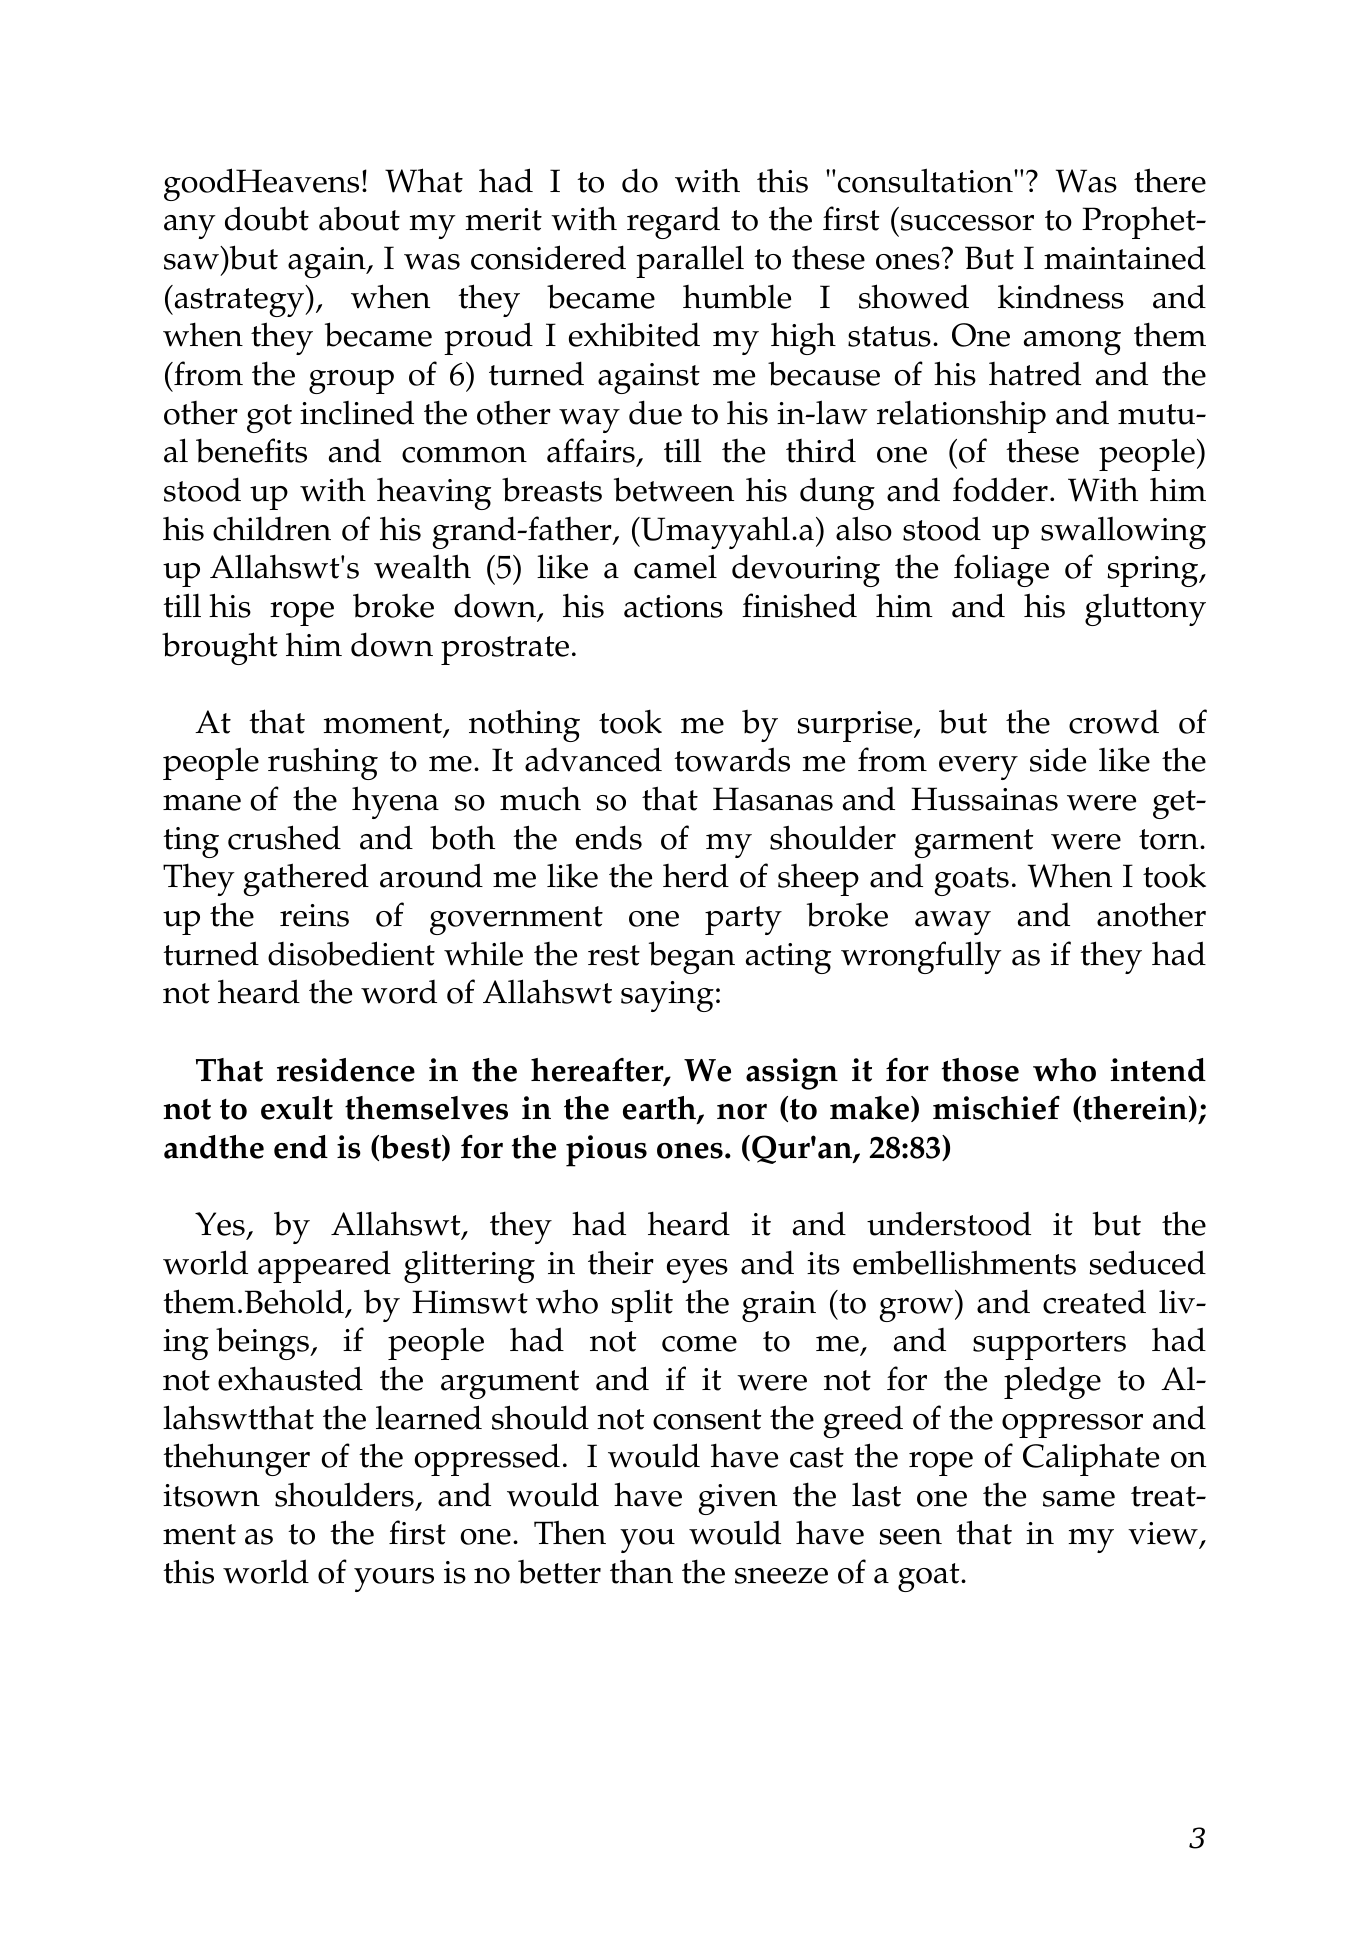  What do you see at coordinates (1079, 1499) in the screenshot?
I see `same` at bounding box center [1079, 1499].
